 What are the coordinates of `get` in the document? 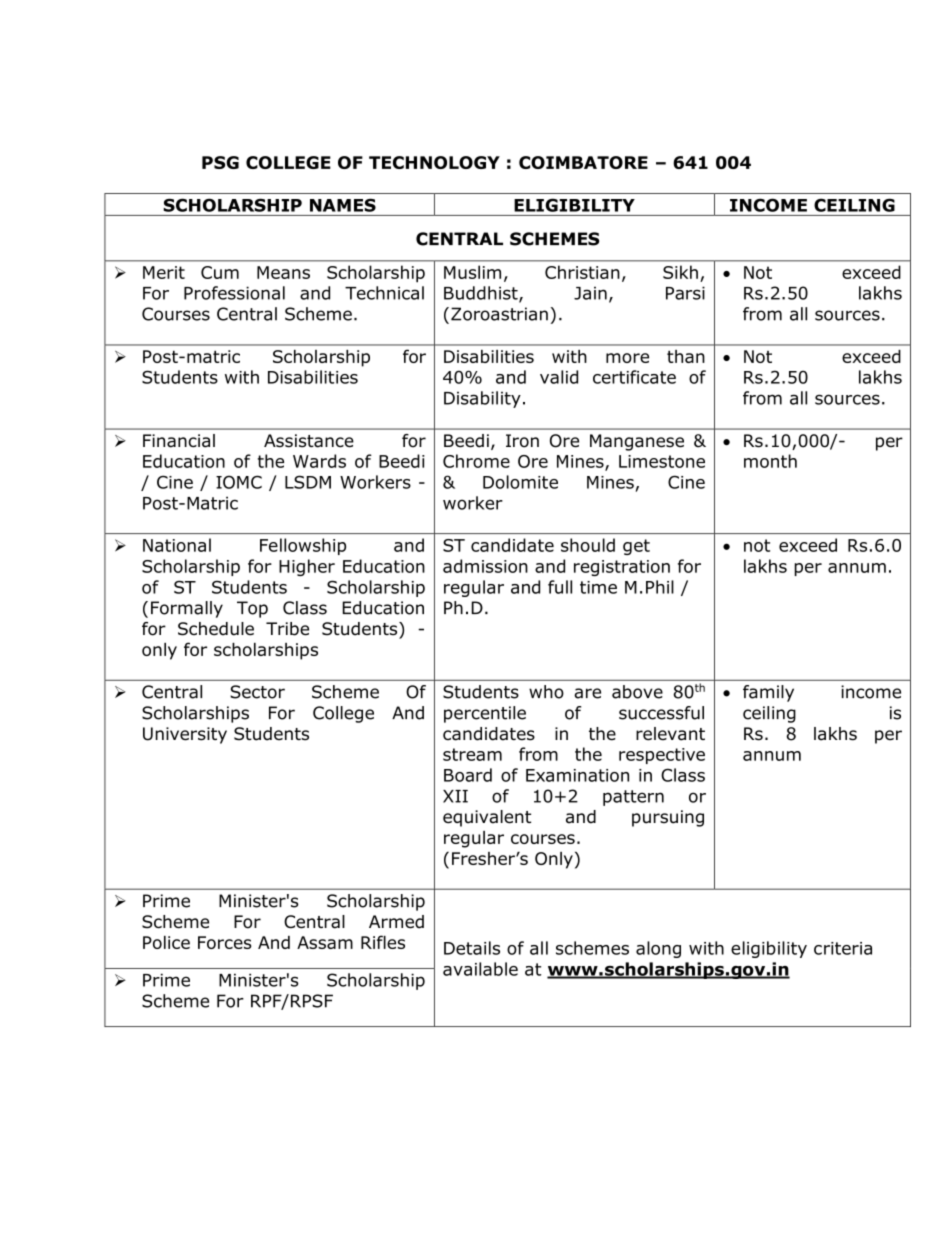 It's located at (636, 547).
